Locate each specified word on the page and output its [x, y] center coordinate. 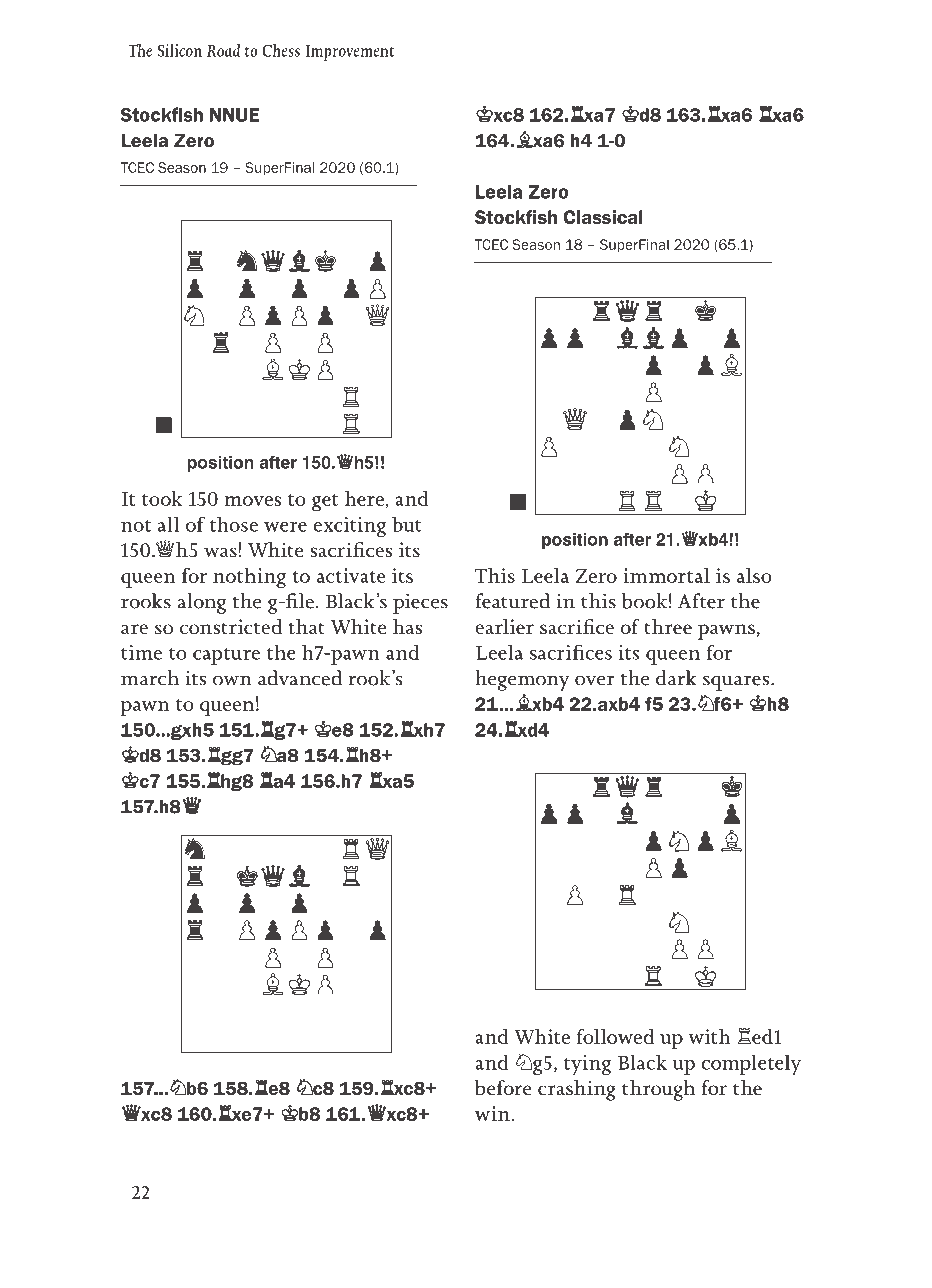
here [364, 498]
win [493, 1113]
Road [223, 50]
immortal [666, 575]
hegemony [522, 680]
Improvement [349, 53]
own [232, 681]
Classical [603, 217]
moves [252, 501]
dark [676, 678]
